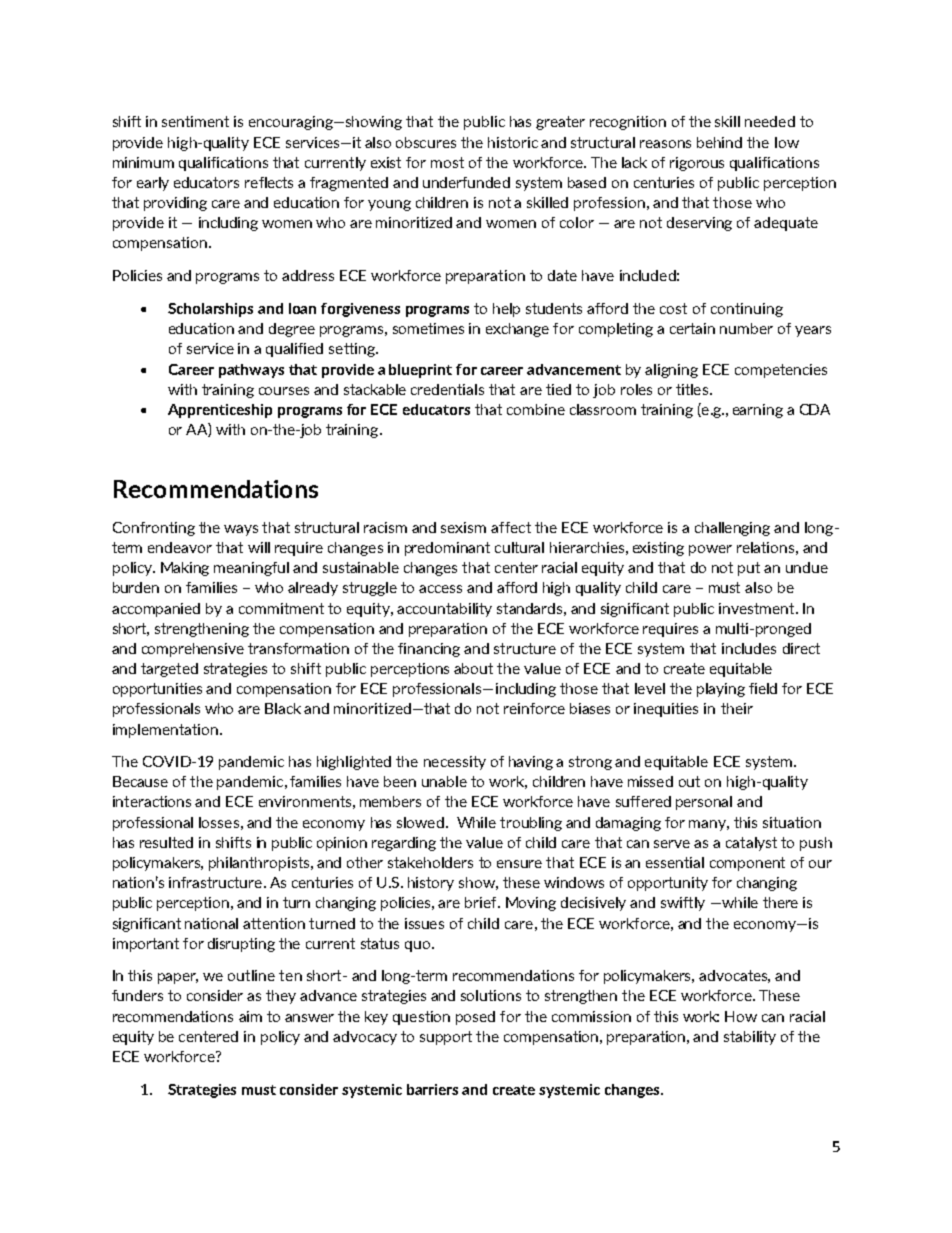 This image has height=1233, width=952. I want to click on catalyst, so click(751, 844).
